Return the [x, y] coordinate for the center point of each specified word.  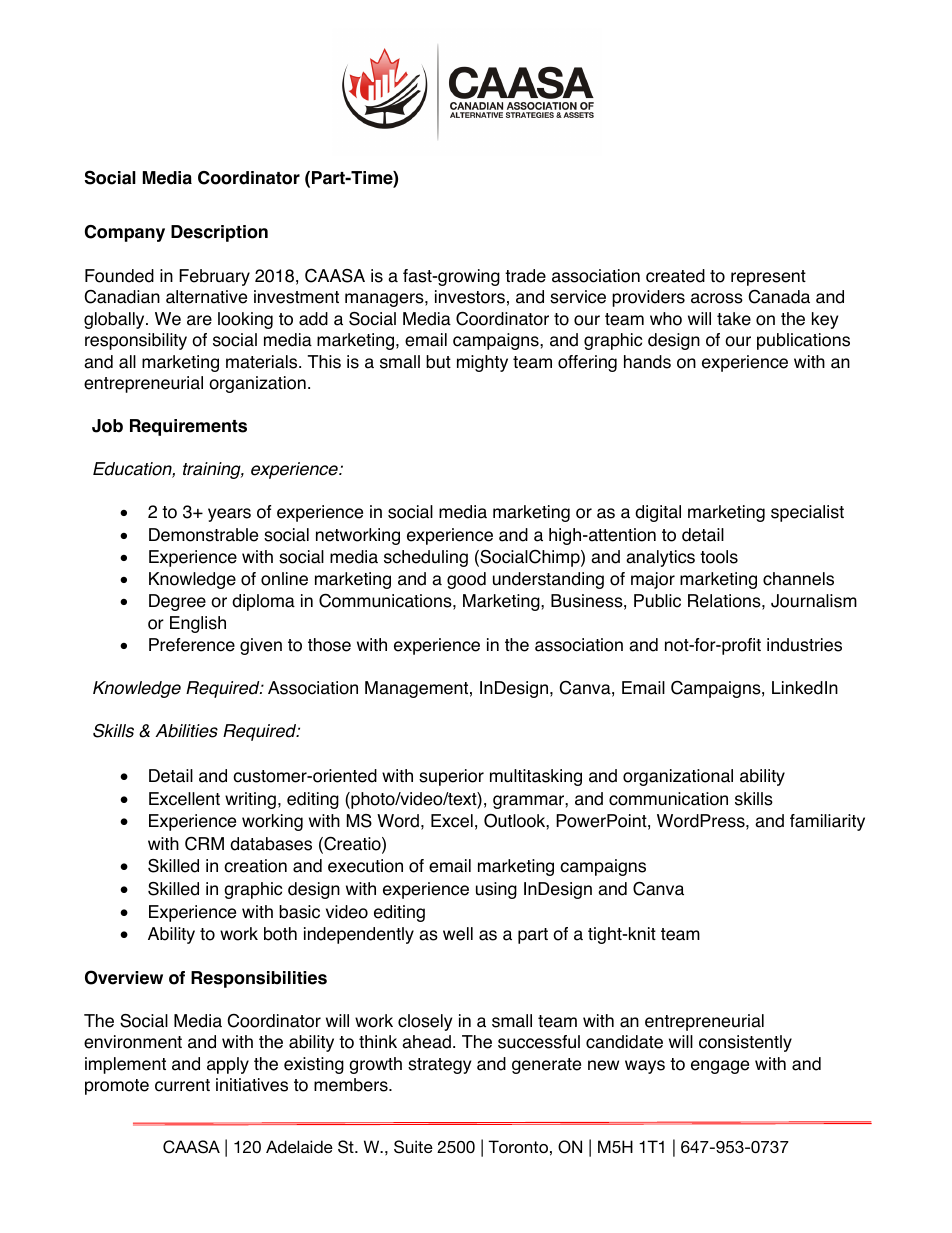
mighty [482, 363]
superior [451, 777]
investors [470, 297]
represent [768, 278]
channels [798, 579]
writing [250, 800]
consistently [745, 1043]
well [458, 934]
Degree [177, 602]
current [182, 1085]
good [466, 580]
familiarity [827, 822]
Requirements [188, 427]
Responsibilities [259, 979]
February [214, 277]
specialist [807, 513]
